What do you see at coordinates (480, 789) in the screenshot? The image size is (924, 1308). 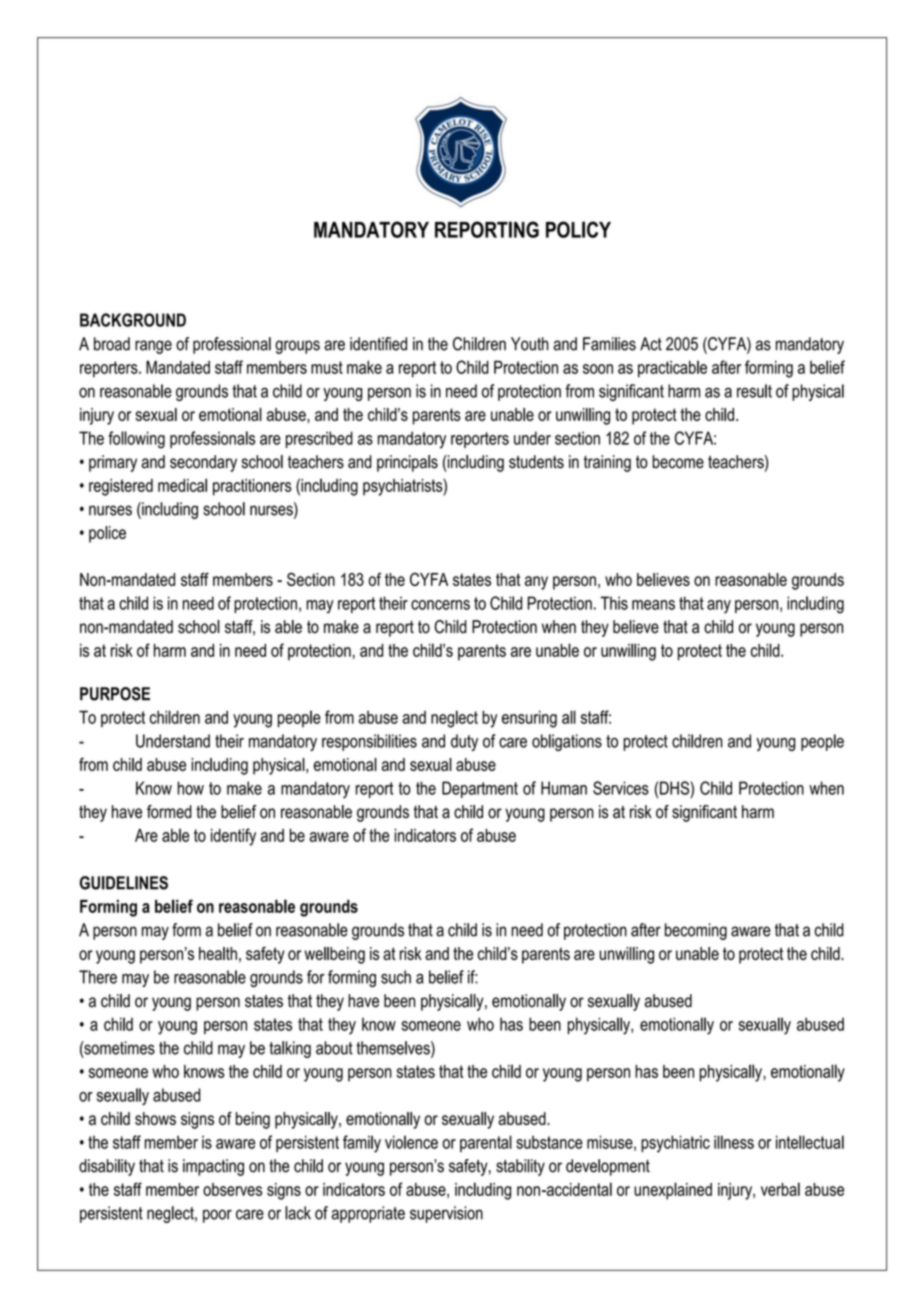 I see `Department` at bounding box center [480, 789].
